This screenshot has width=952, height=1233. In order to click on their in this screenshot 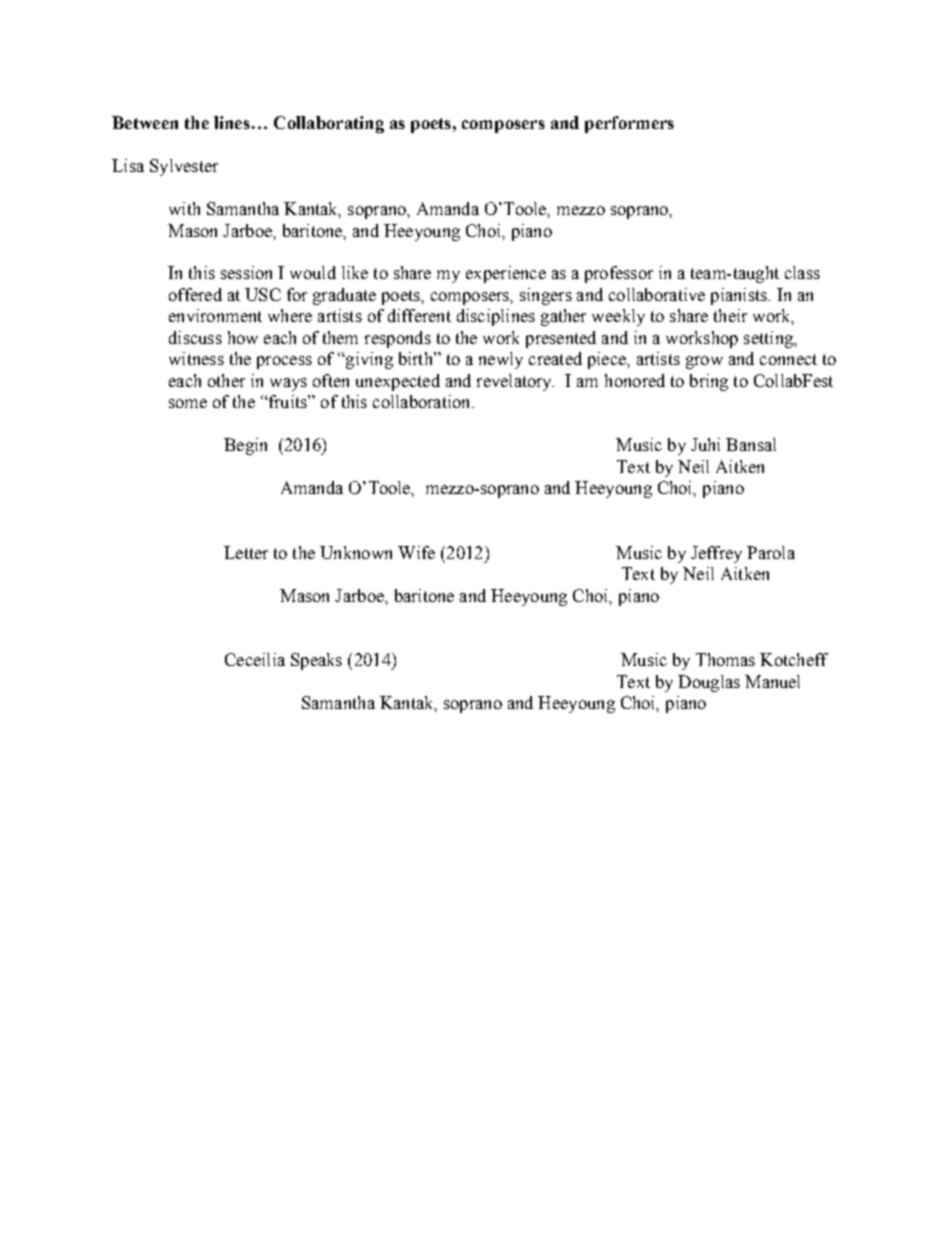, I will do `click(730, 315)`.
